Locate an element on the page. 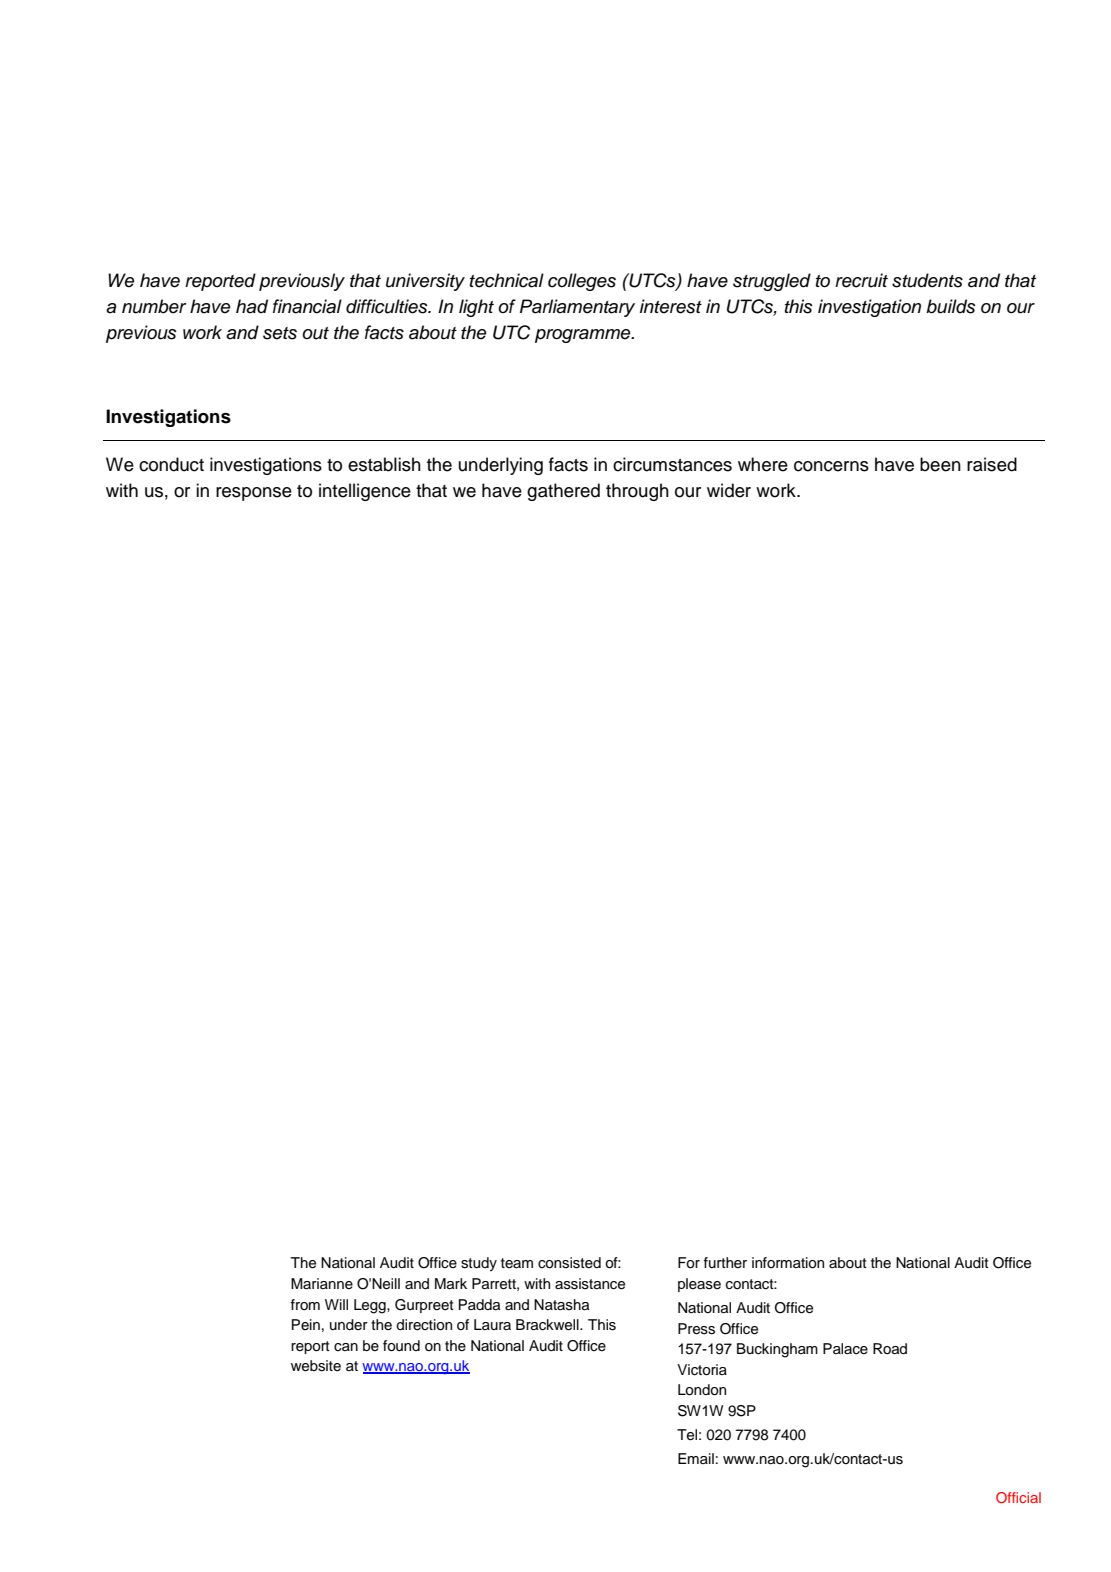  through is located at coordinates (637, 492).
